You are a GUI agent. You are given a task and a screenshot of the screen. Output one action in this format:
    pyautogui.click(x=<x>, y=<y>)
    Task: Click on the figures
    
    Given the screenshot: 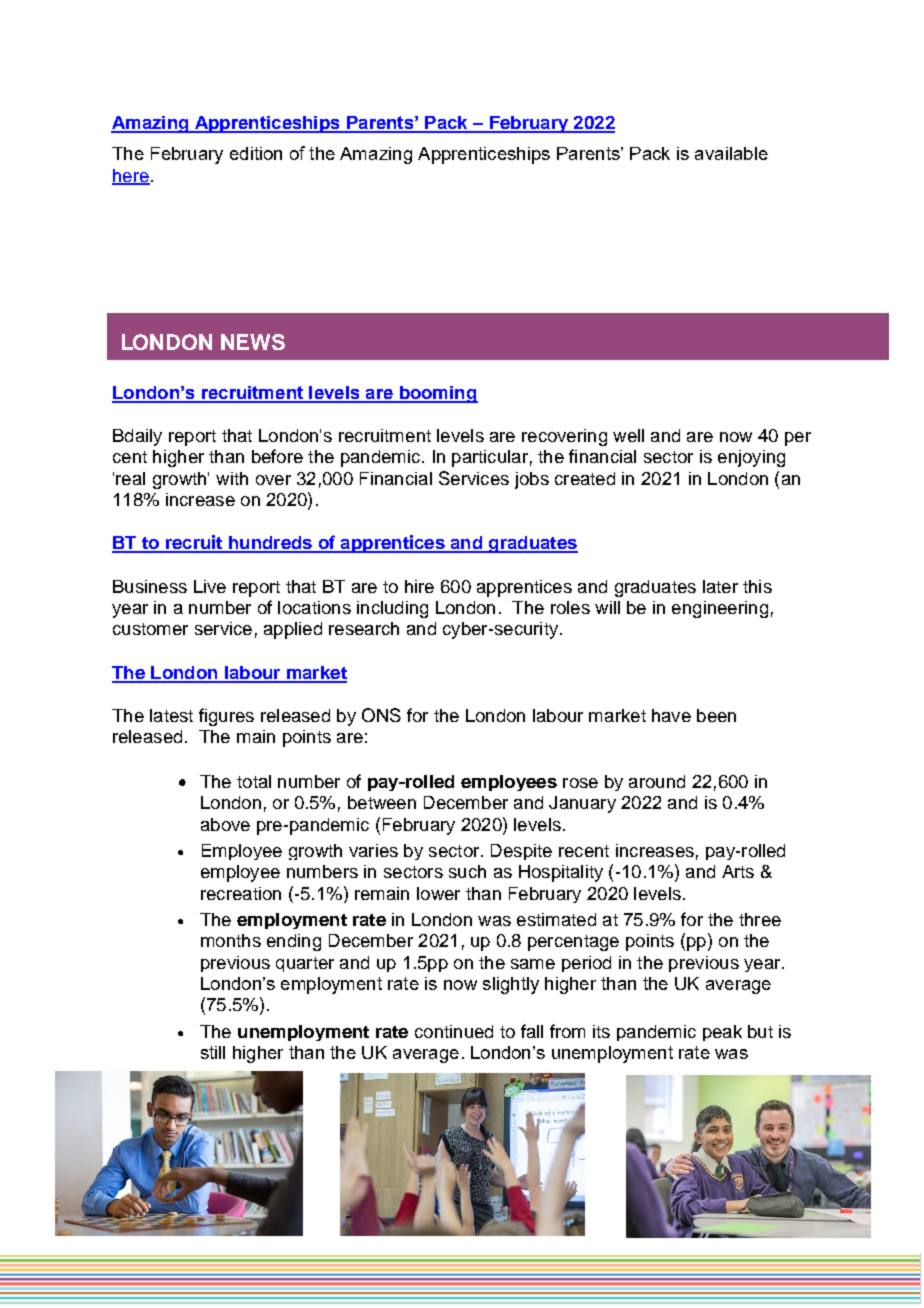 What is the action you would take?
    pyautogui.click(x=226, y=717)
